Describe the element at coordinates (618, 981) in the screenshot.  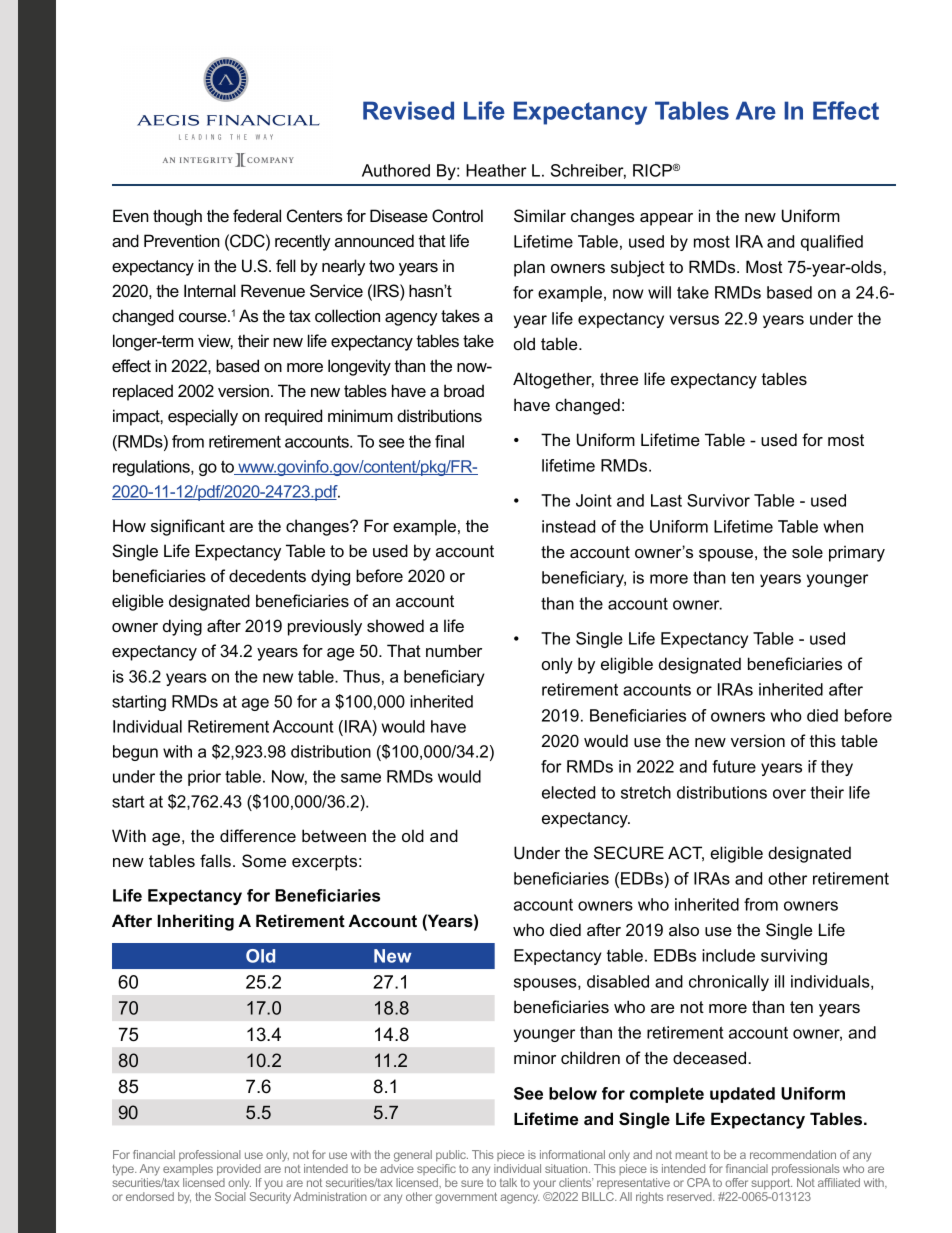
I see `disabled` at that location.
